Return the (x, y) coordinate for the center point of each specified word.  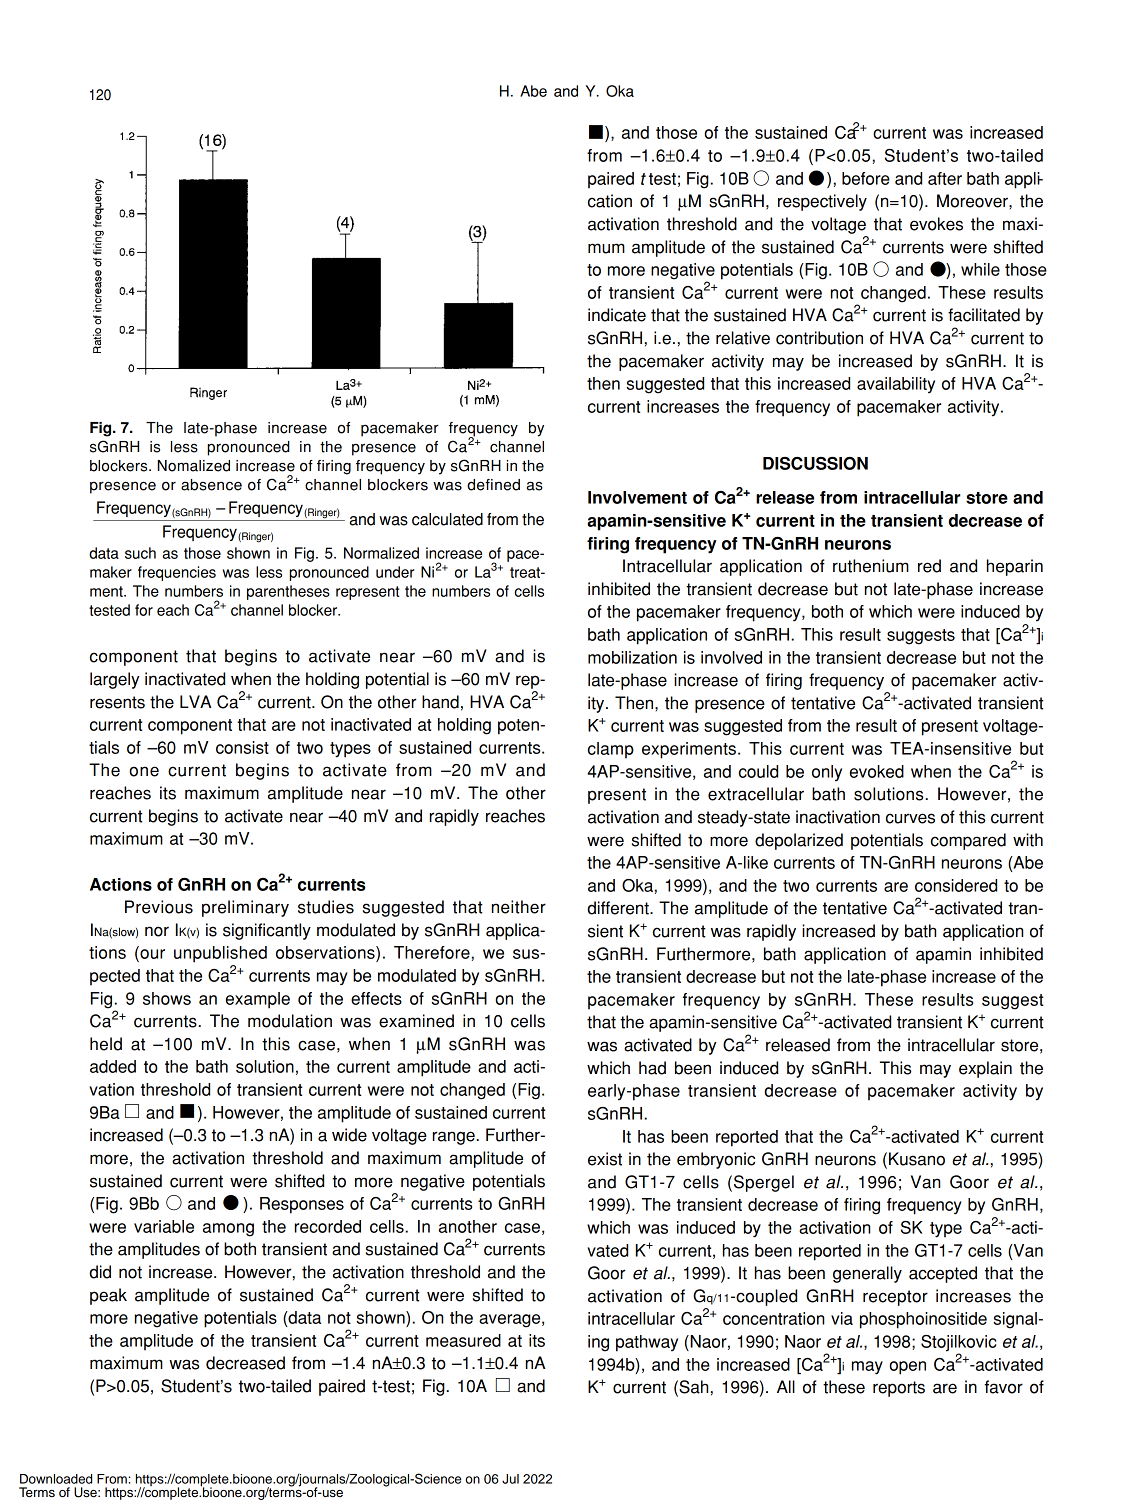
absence (211, 485)
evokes (936, 224)
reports (899, 1389)
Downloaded (56, 1479)
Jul (510, 1479)
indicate (617, 315)
